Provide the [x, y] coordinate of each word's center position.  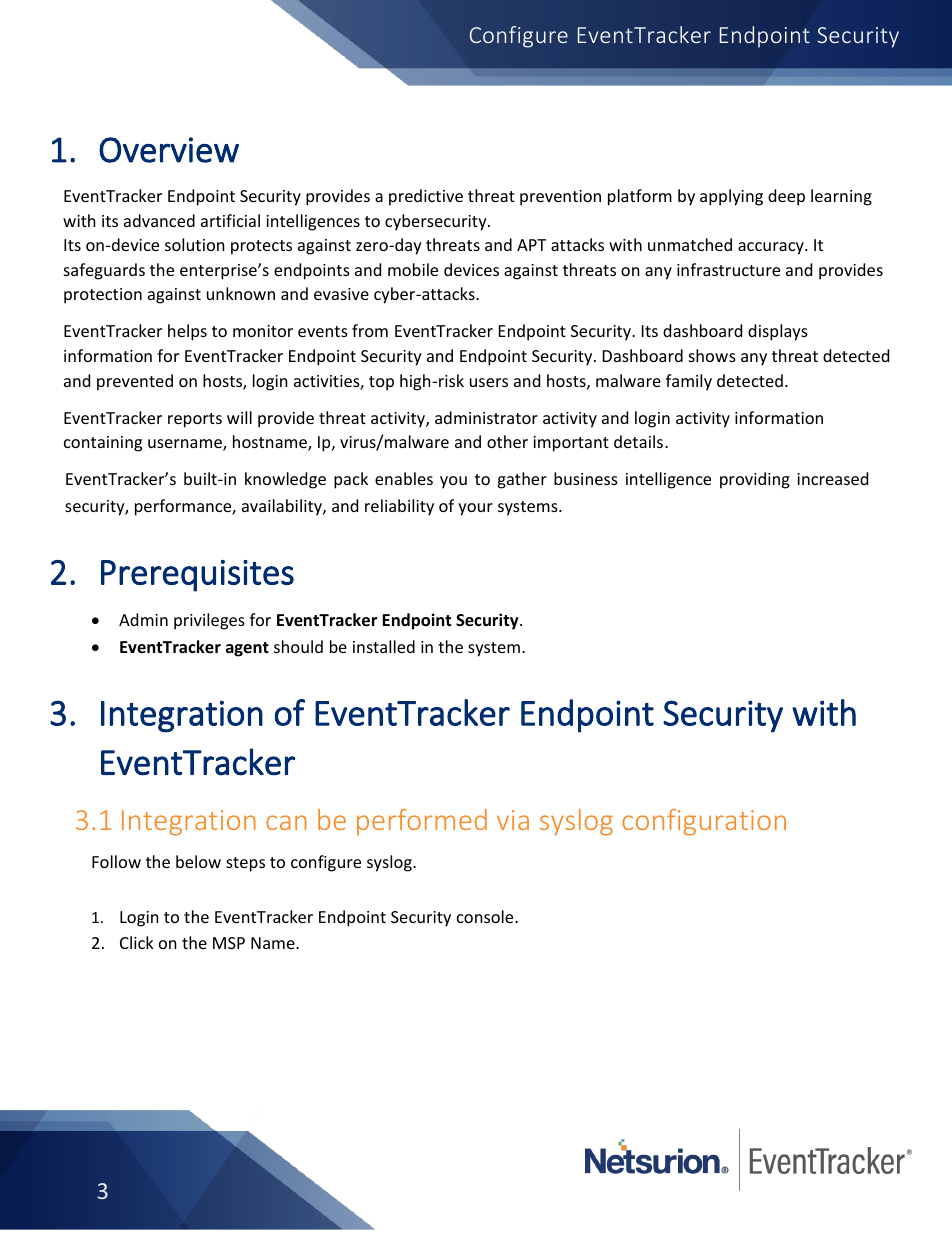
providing [755, 480]
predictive [426, 197]
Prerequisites [197, 576]
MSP [229, 943]
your [475, 509]
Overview [169, 150]
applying [731, 197]
